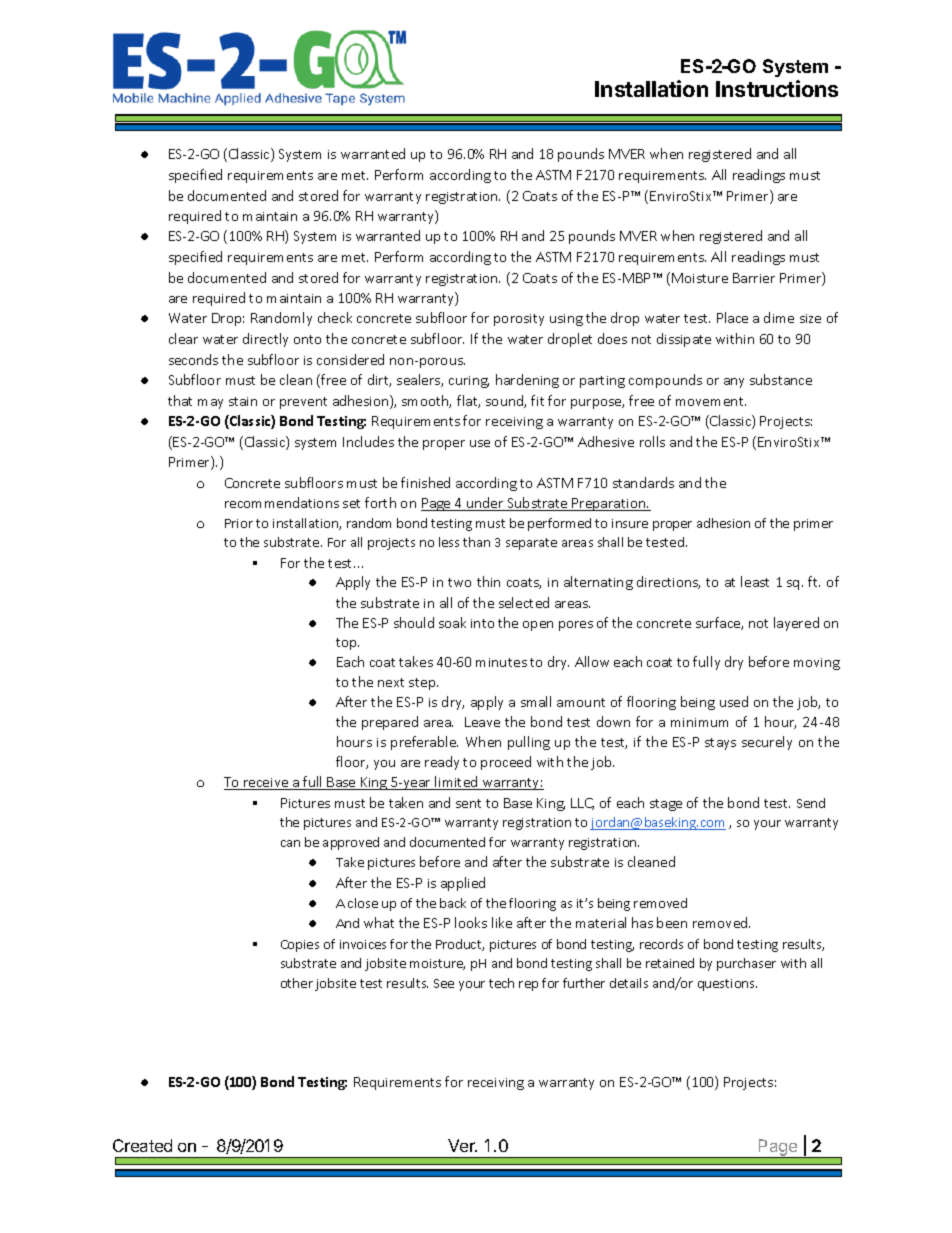 The height and width of the screenshot is (1233, 952). Describe the element at coordinates (335, 317) in the screenshot. I see `check` at that location.
